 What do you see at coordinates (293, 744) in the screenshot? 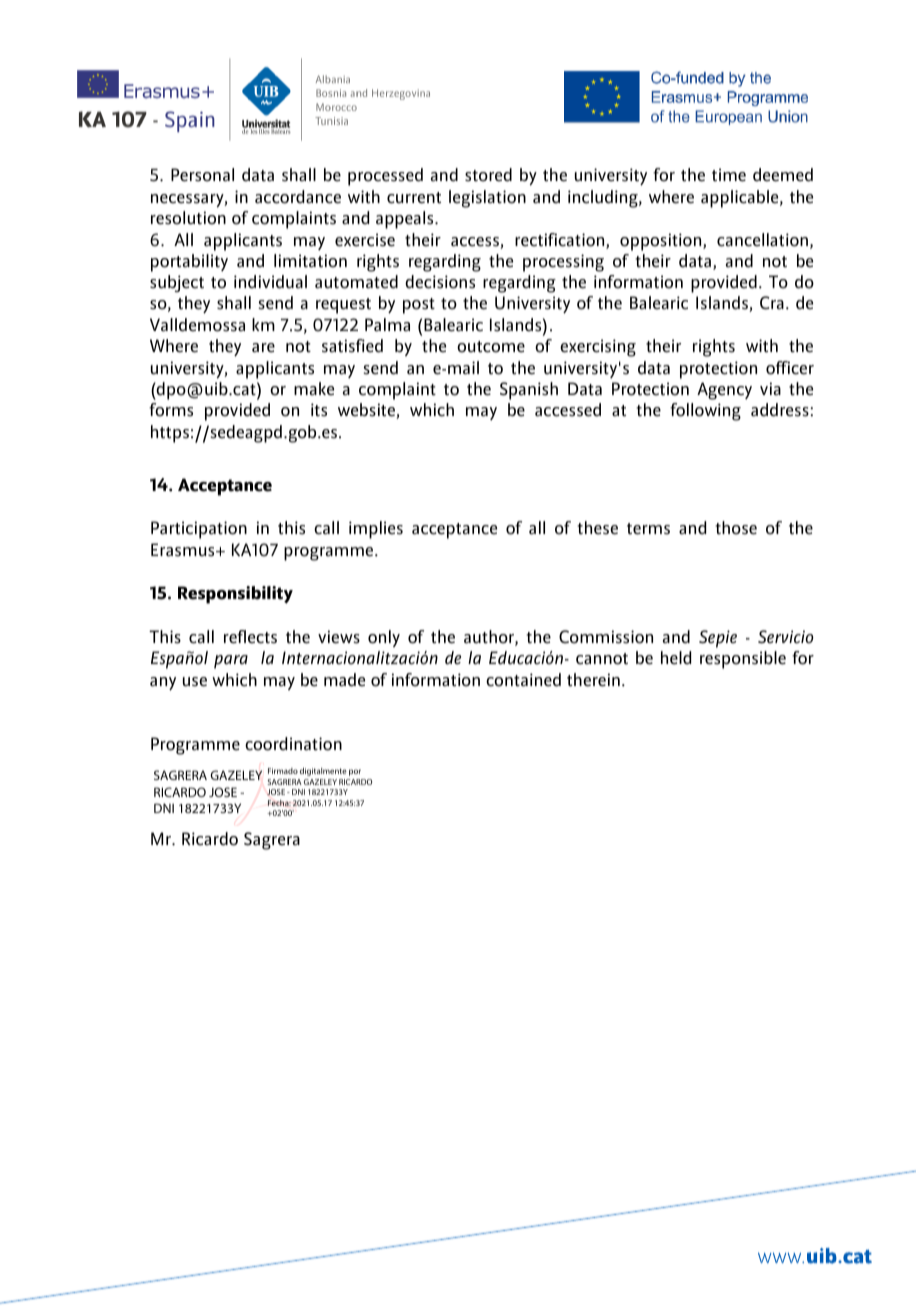
I see `coordination` at bounding box center [293, 744].
